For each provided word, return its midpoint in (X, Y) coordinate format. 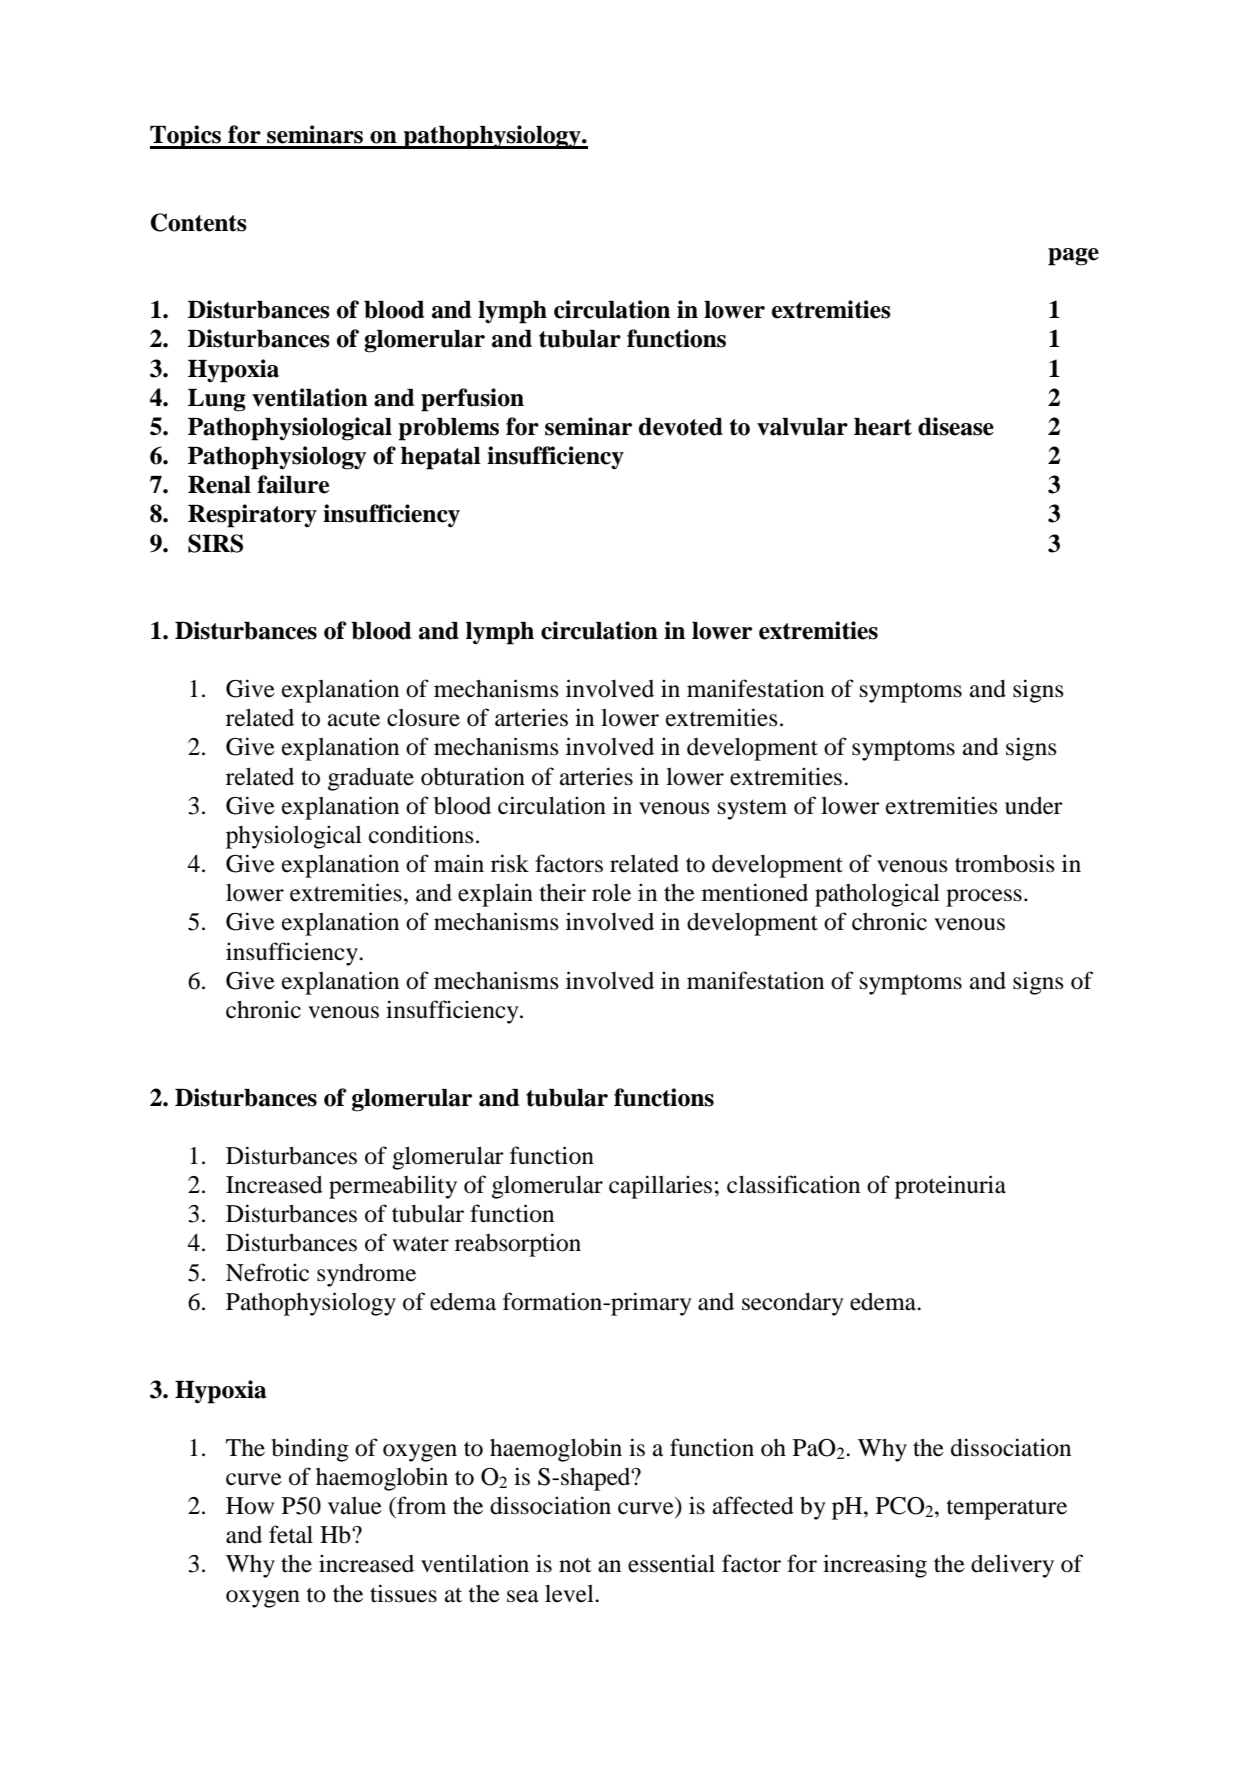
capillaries (660, 1187)
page (1073, 257)
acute (354, 719)
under (1034, 806)
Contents (198, 222)
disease (956, 426)
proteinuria (950, 1187)
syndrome (366, 1275)
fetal (291, 1534)
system (752, 809)
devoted (681, 427)
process (984, 898)
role (611, 893)
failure (293, 484)
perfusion (472, 400)
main (459, 863)
